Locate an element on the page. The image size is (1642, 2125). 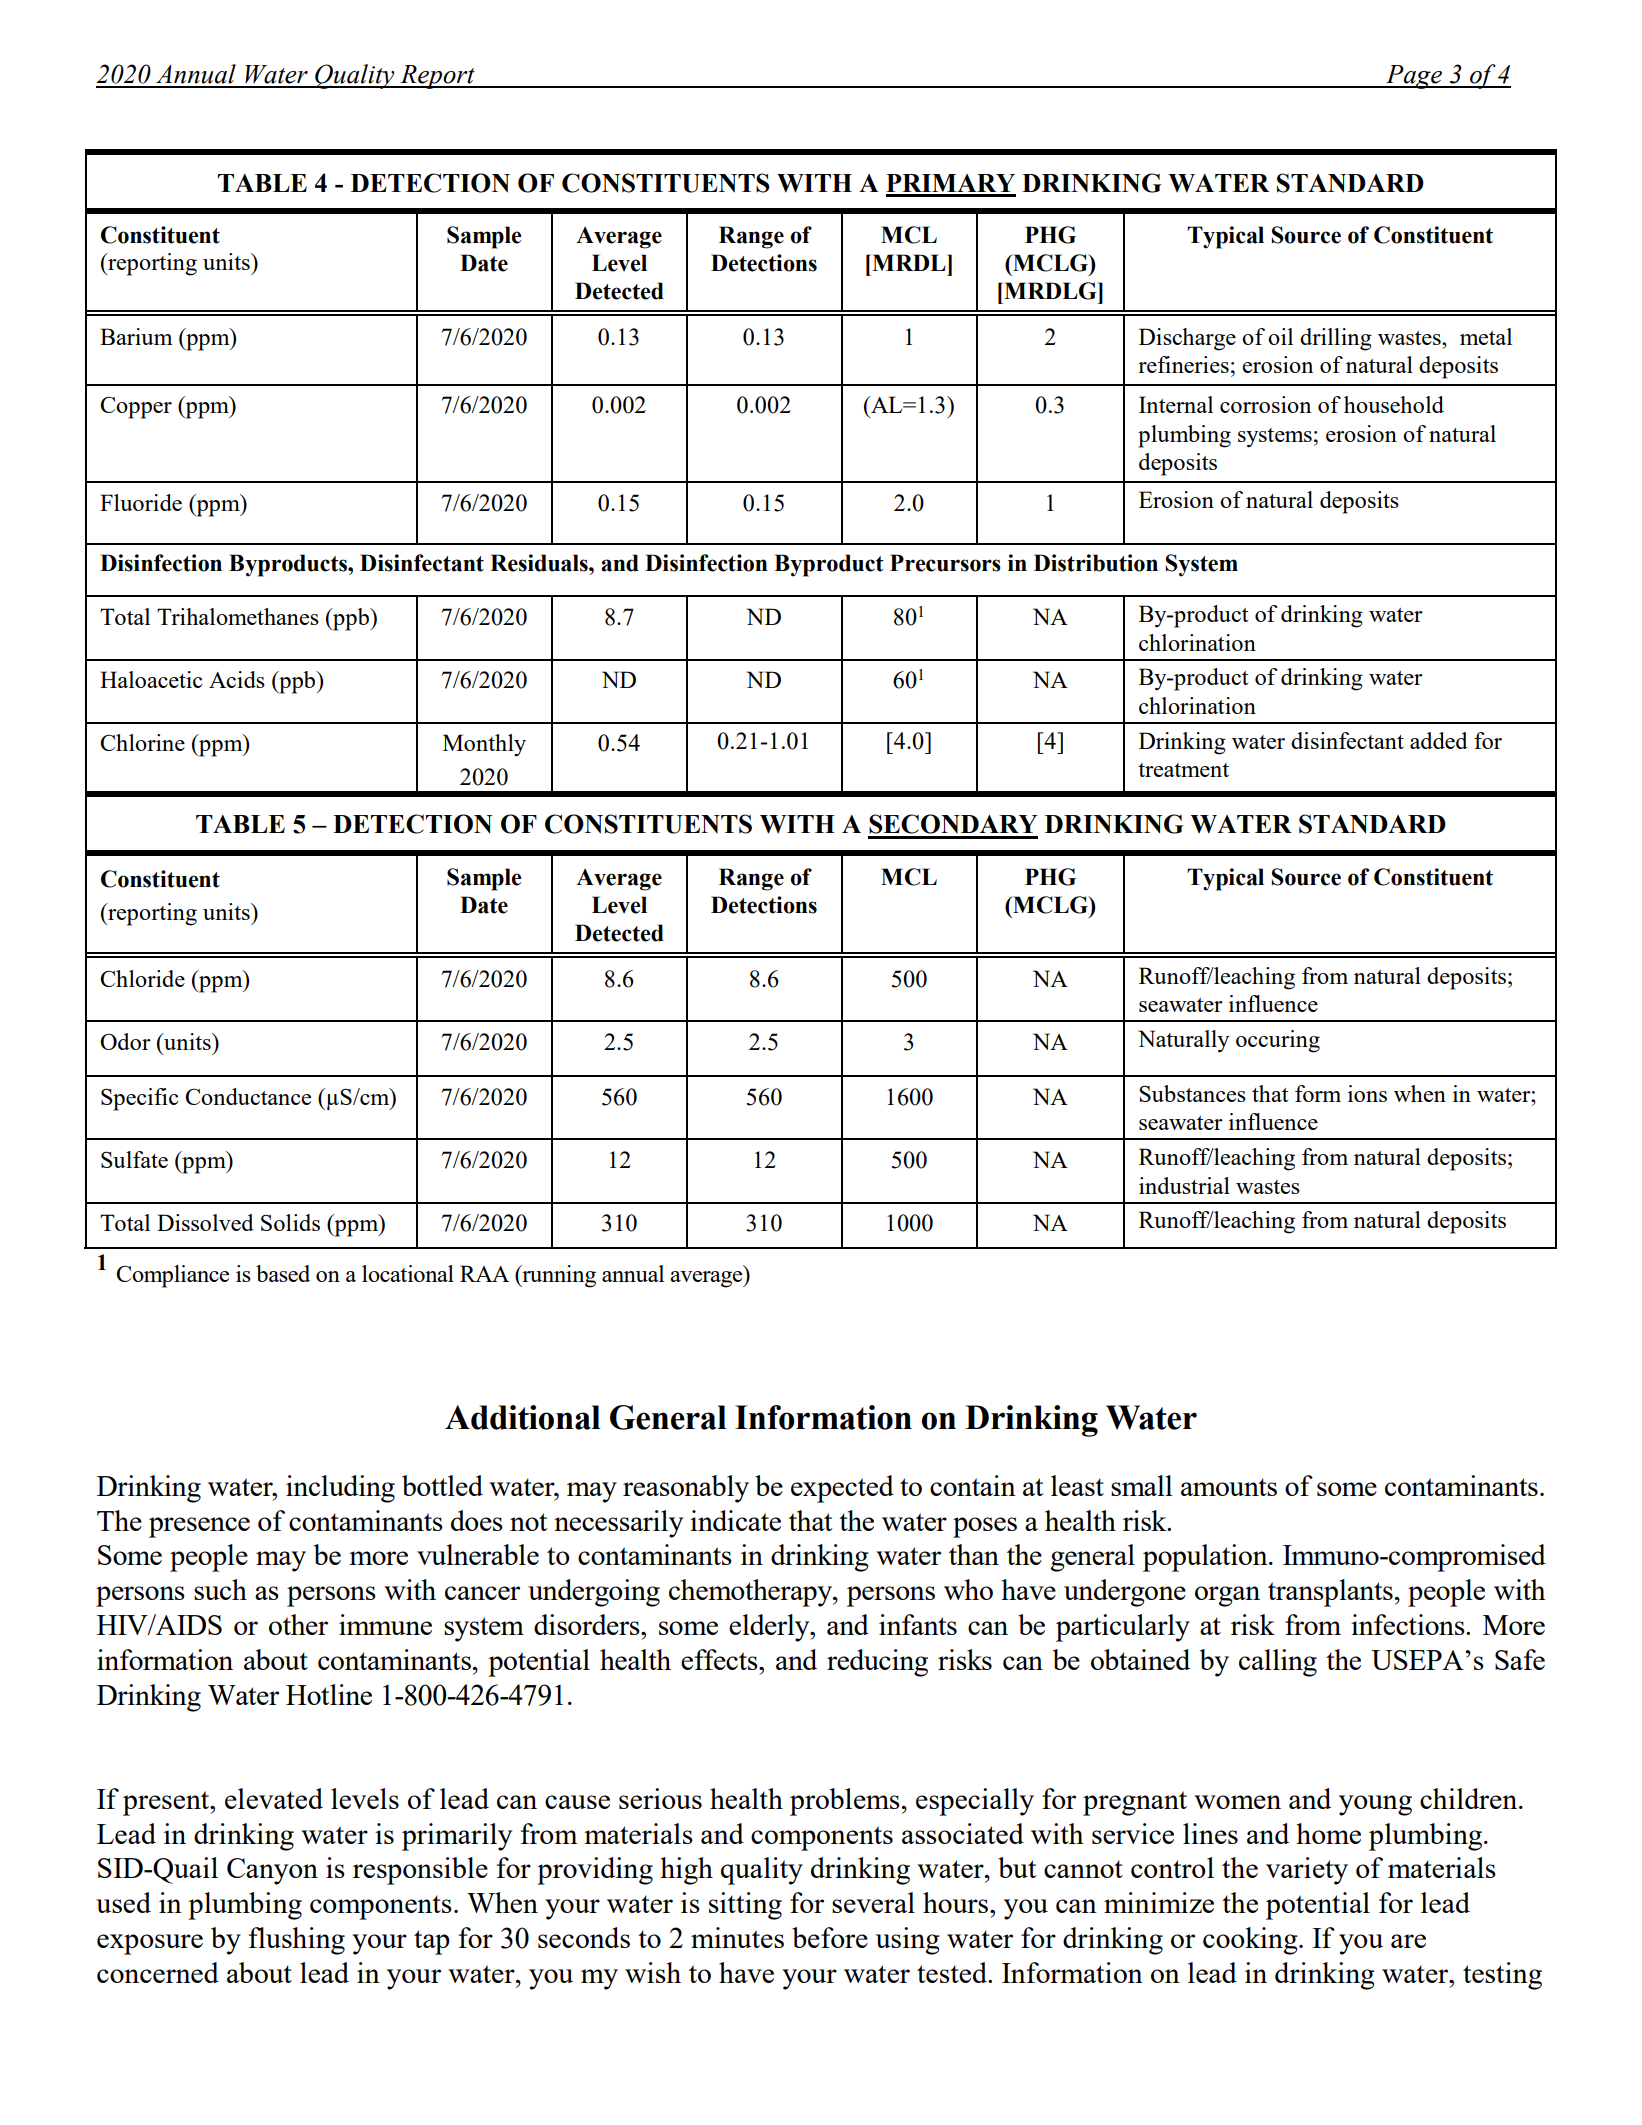
flushing is located at coordinates (297, 1941).
